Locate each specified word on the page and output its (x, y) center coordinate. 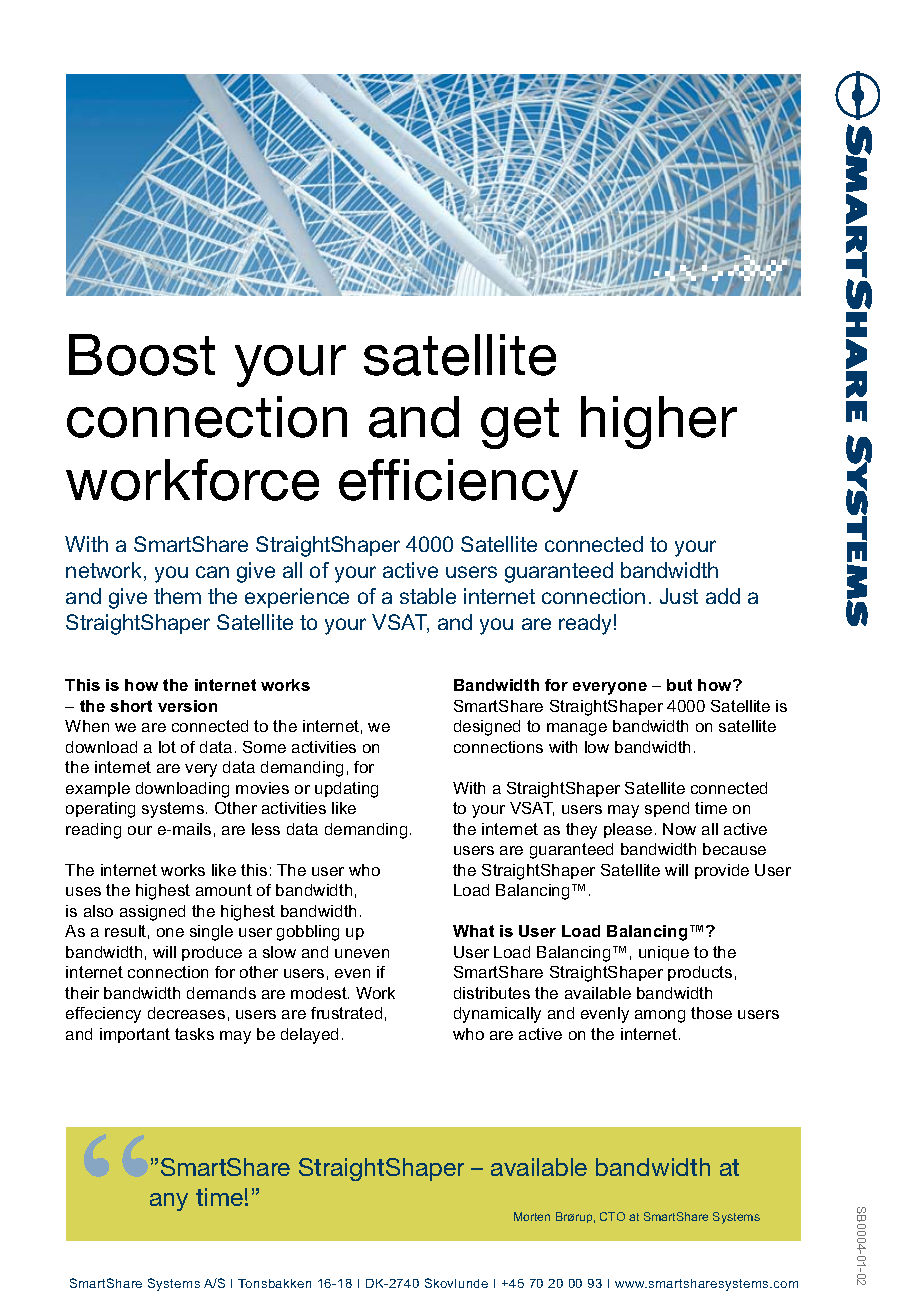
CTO (612, 1216)
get (520, 423)
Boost (142, 355)
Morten (532, 1216)
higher (659, 422)
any (169, 1202)
